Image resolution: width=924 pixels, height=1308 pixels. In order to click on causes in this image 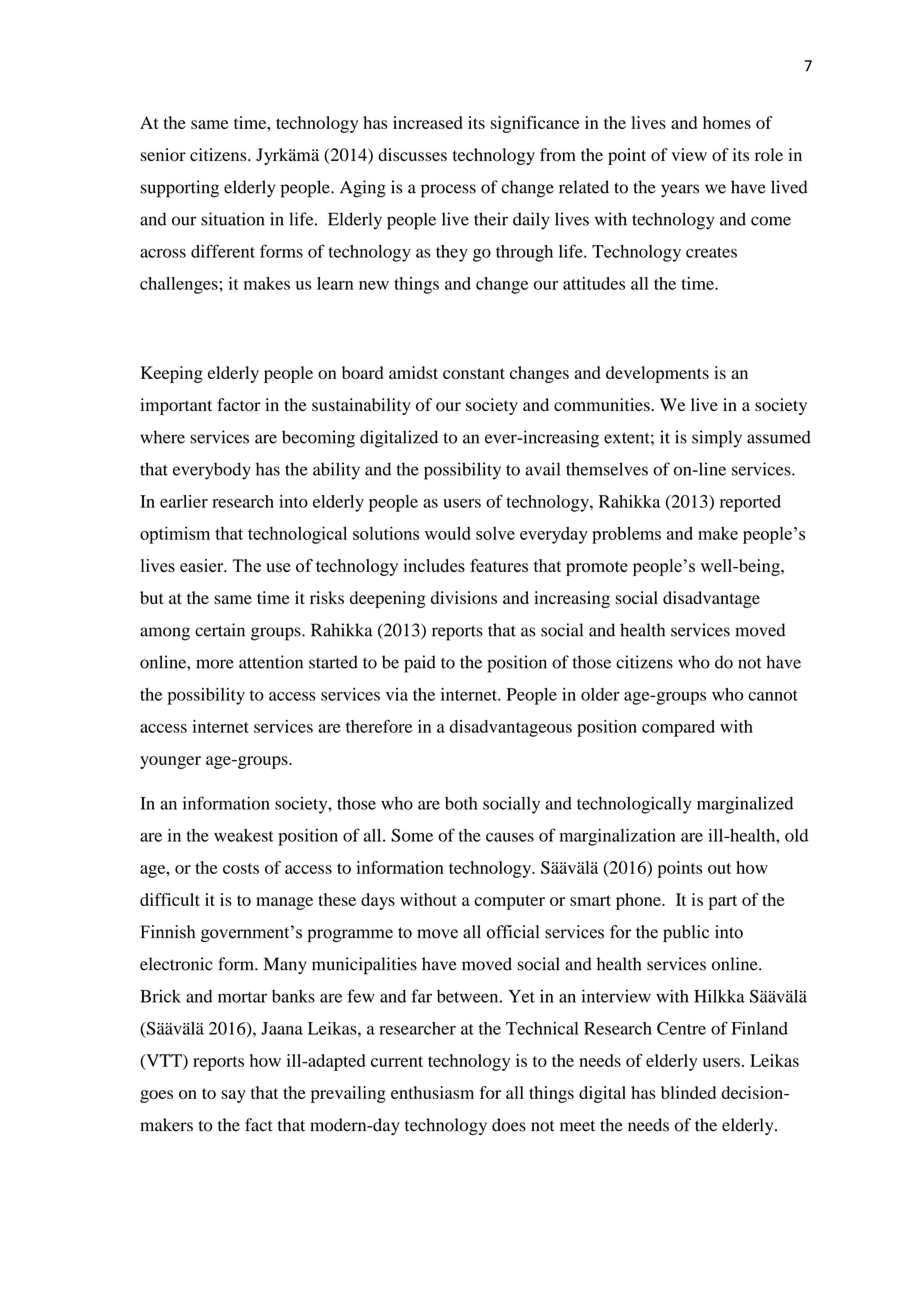, I will do `click(510, 837)`.
